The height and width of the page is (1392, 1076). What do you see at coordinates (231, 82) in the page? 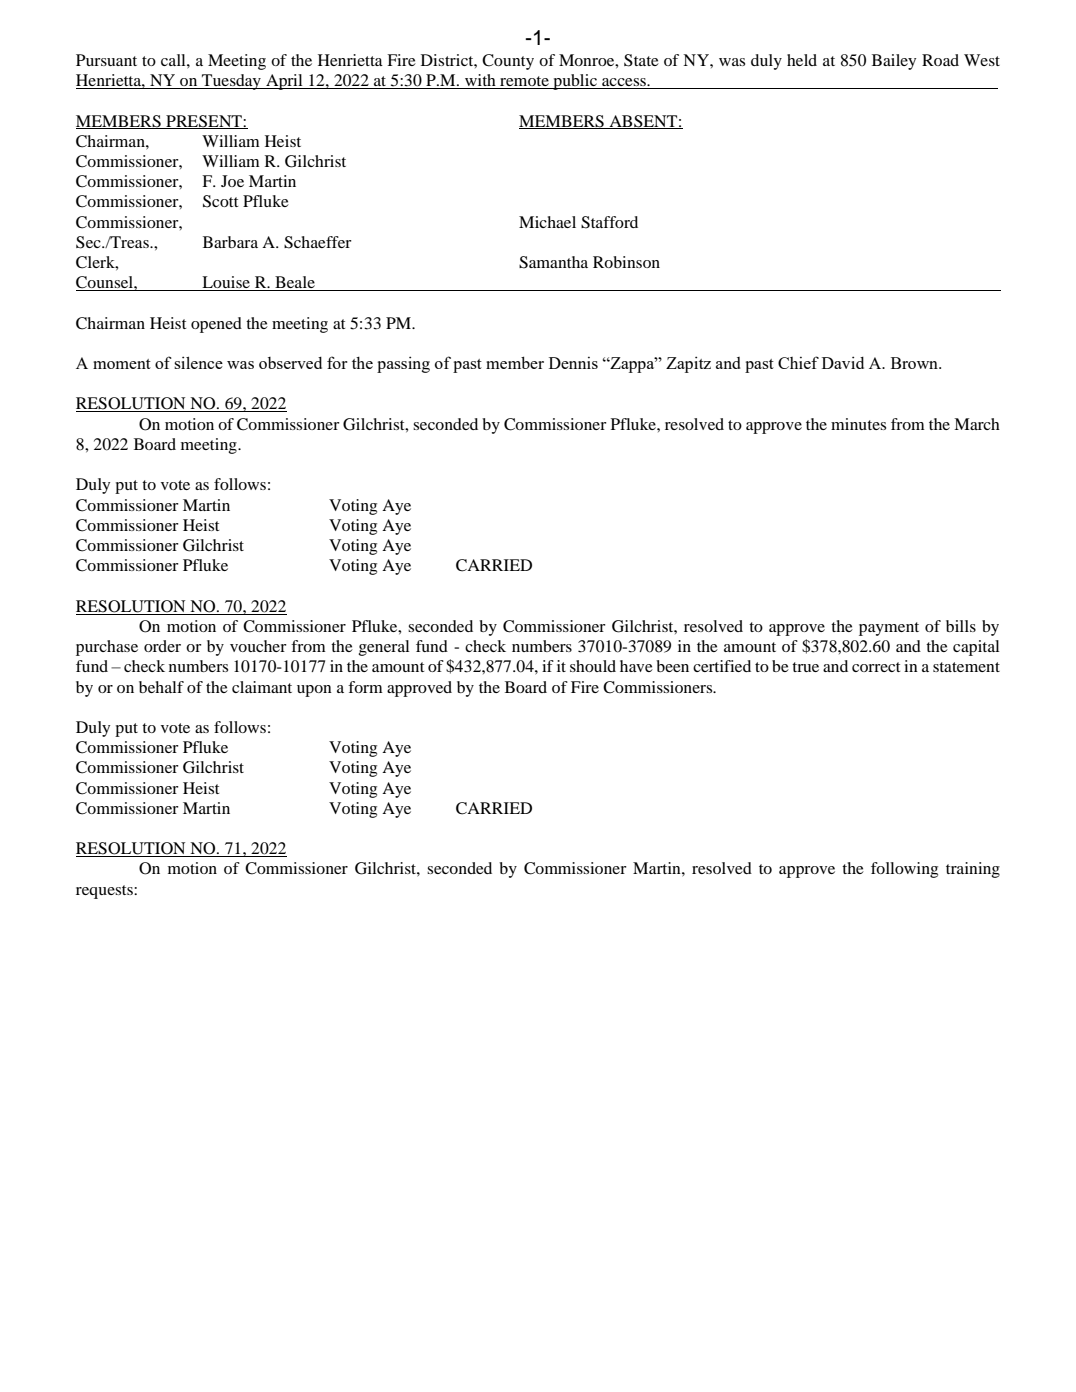
I see `Tuesday` at bounding box center [231, 82].
